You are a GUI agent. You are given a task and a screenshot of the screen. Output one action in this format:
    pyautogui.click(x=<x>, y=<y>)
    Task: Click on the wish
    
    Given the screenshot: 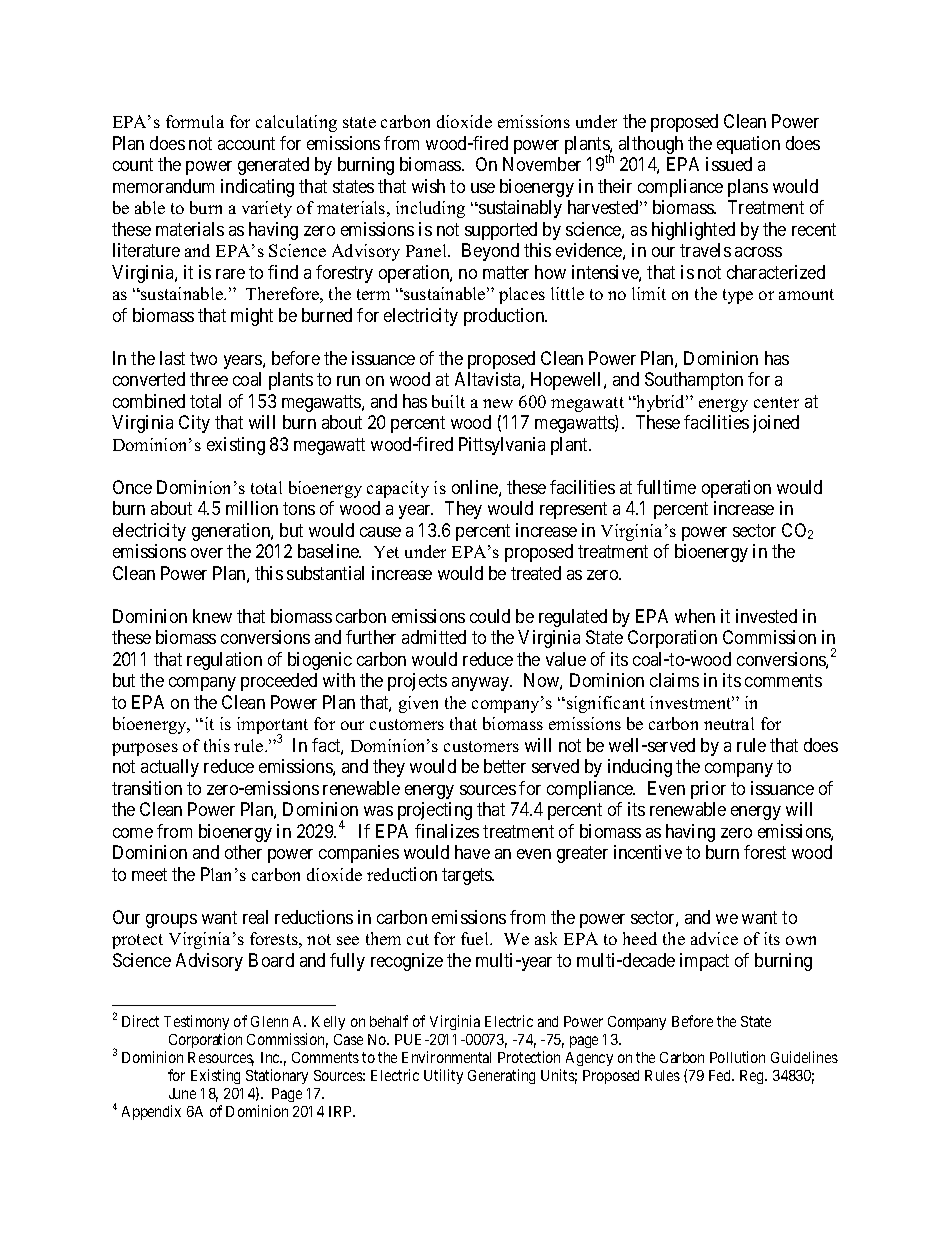 What is the action you would take?
    pyautogui.click(x=428, y=186)
